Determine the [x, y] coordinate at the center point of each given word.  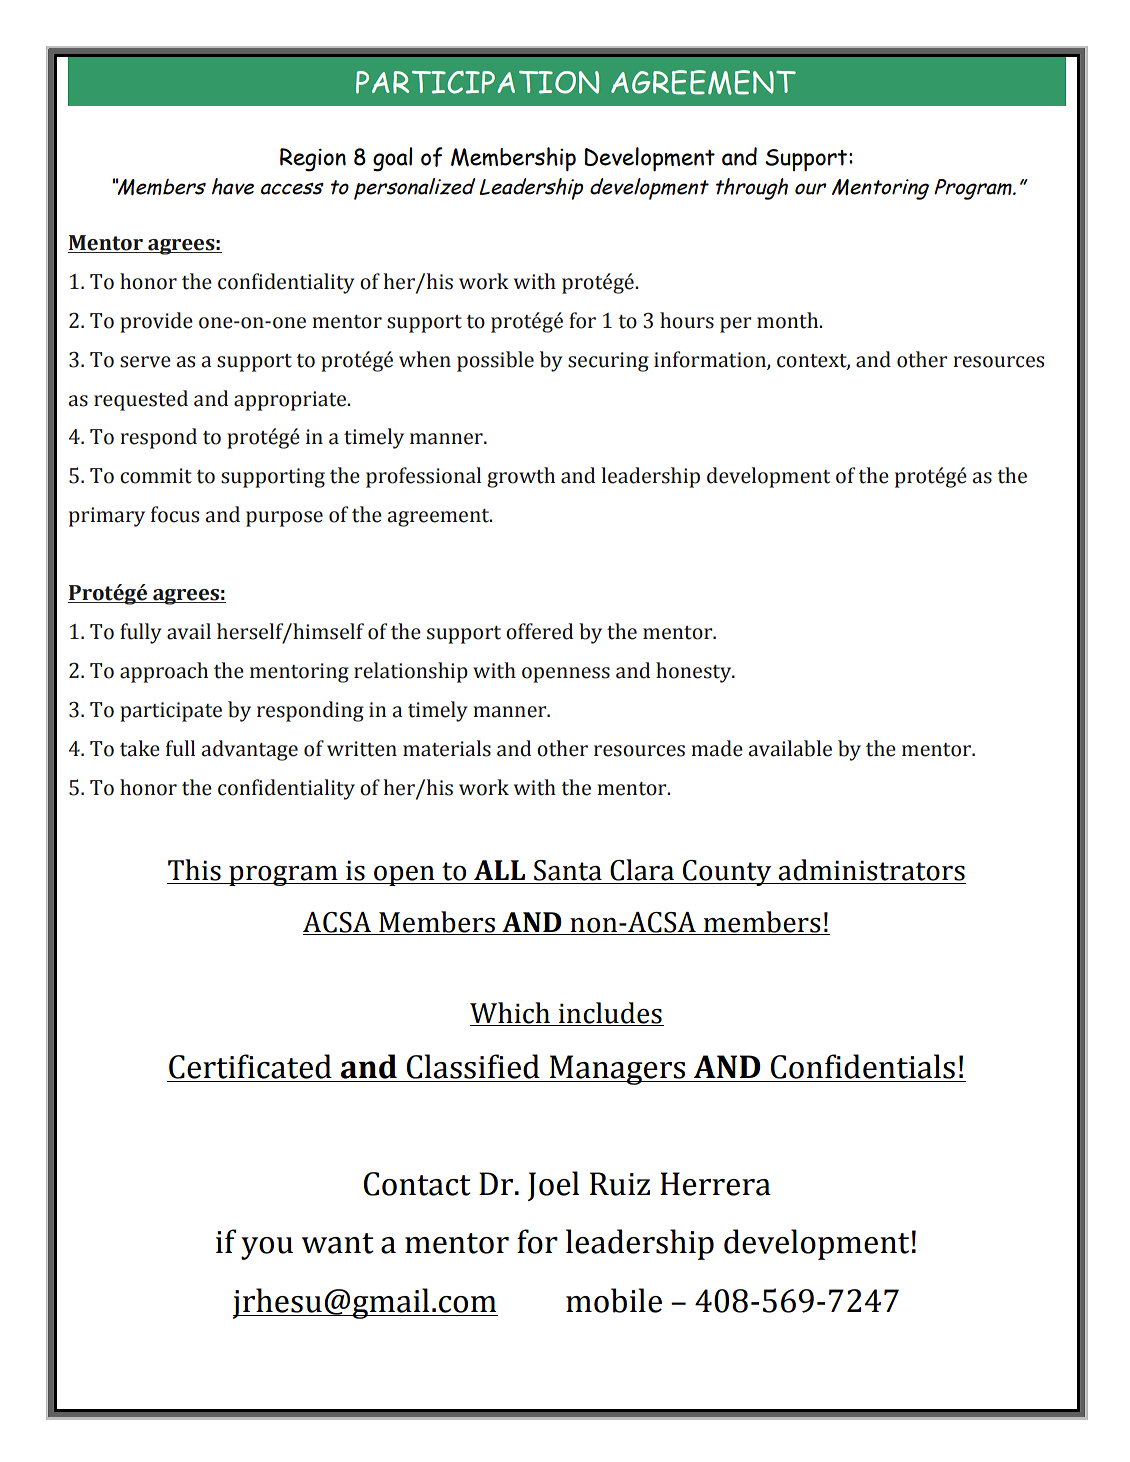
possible [495, 361]
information [711, 360]
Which [511, 1014]
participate [171, 712]
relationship [411, 672]
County [727, 873]
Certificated [250, 1066]
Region [313, 160]
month [789, 320]
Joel [553, 1186]
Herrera [715, 1184]
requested [141, 400]
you [267, 1248]
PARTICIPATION [477, 82]
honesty [695, 672]
